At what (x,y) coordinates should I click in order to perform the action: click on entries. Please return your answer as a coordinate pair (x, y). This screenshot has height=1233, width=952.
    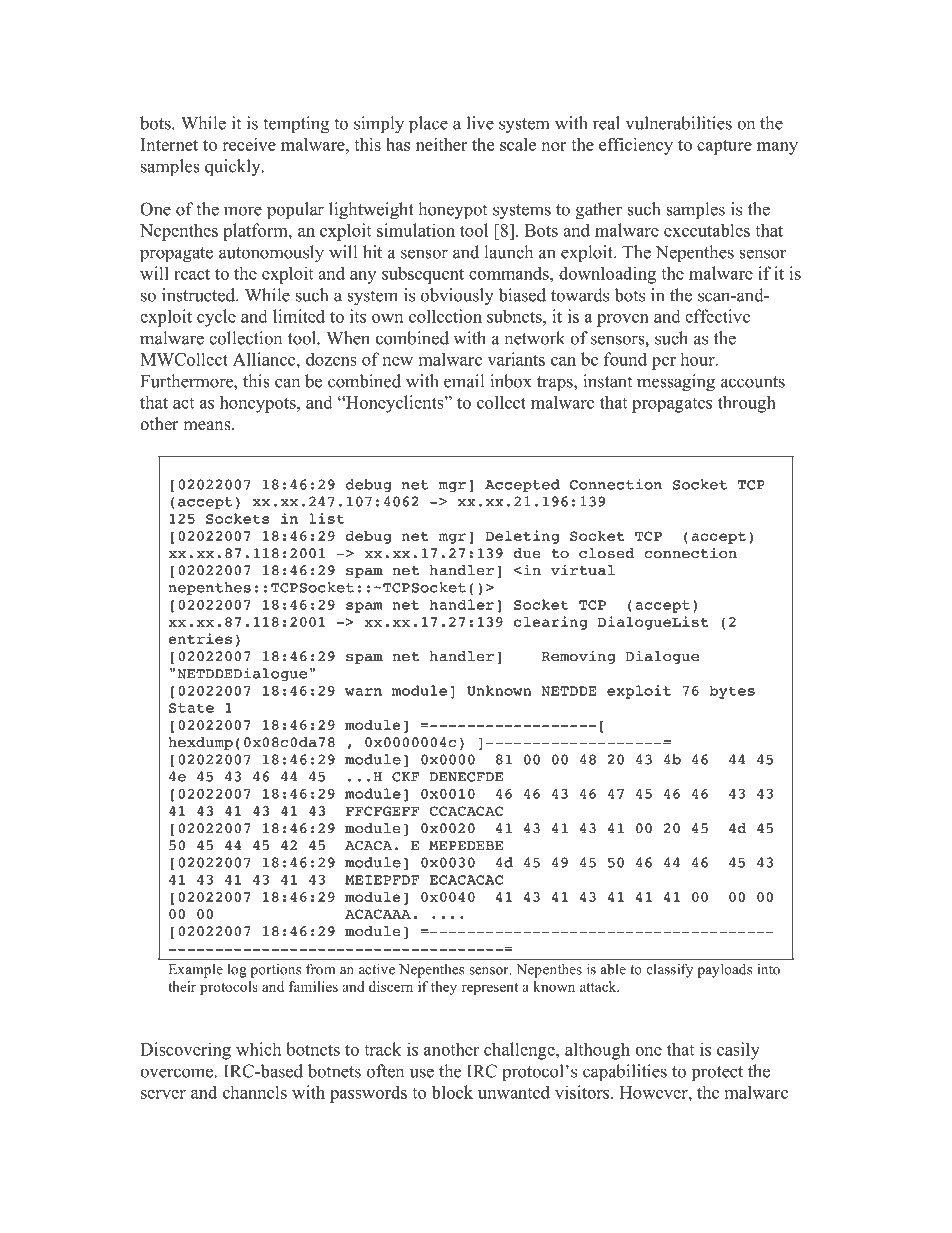
    Looking at the image, I should click on (200, 638).
